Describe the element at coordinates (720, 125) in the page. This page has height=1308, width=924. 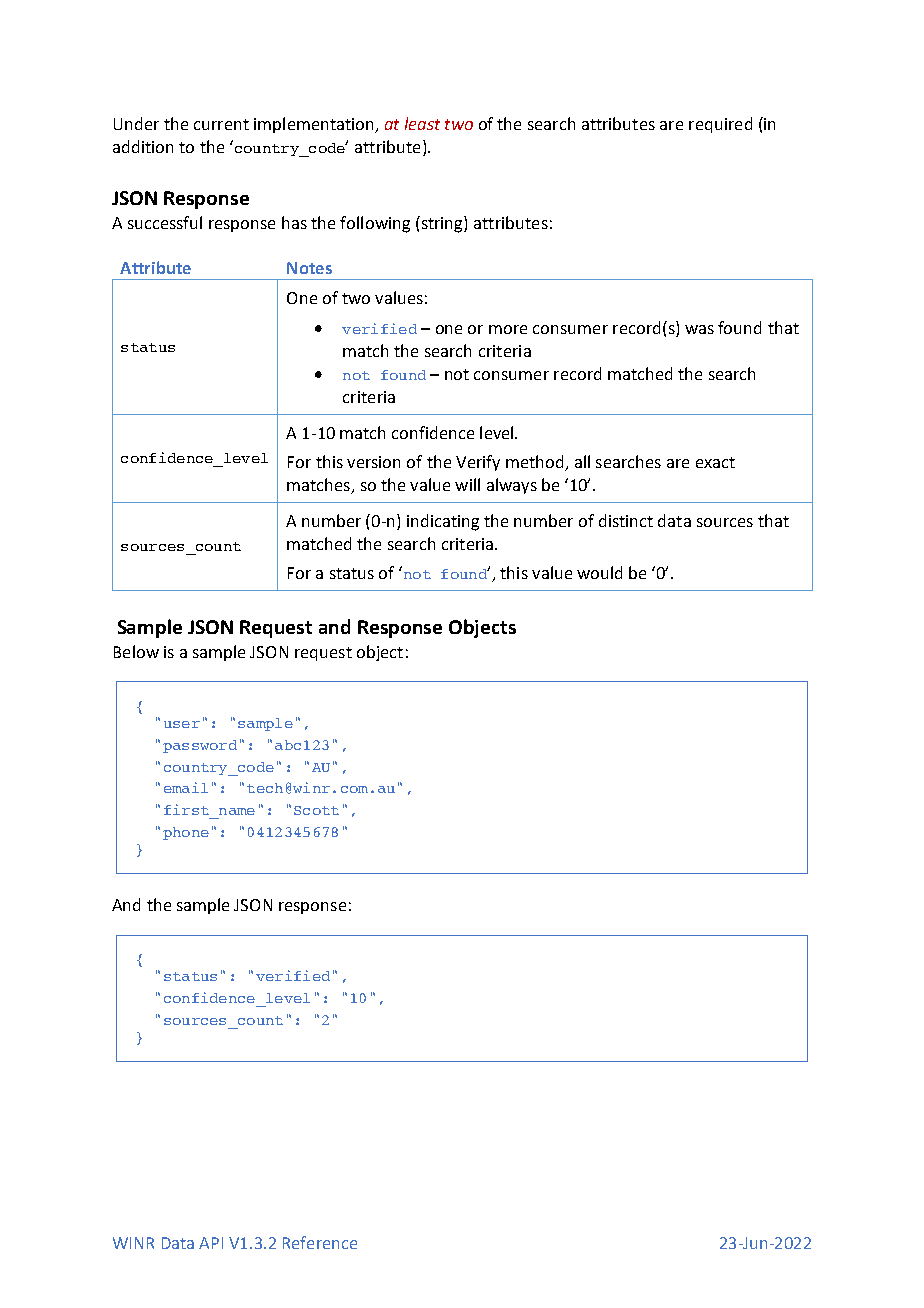
I see `required` at that location.
